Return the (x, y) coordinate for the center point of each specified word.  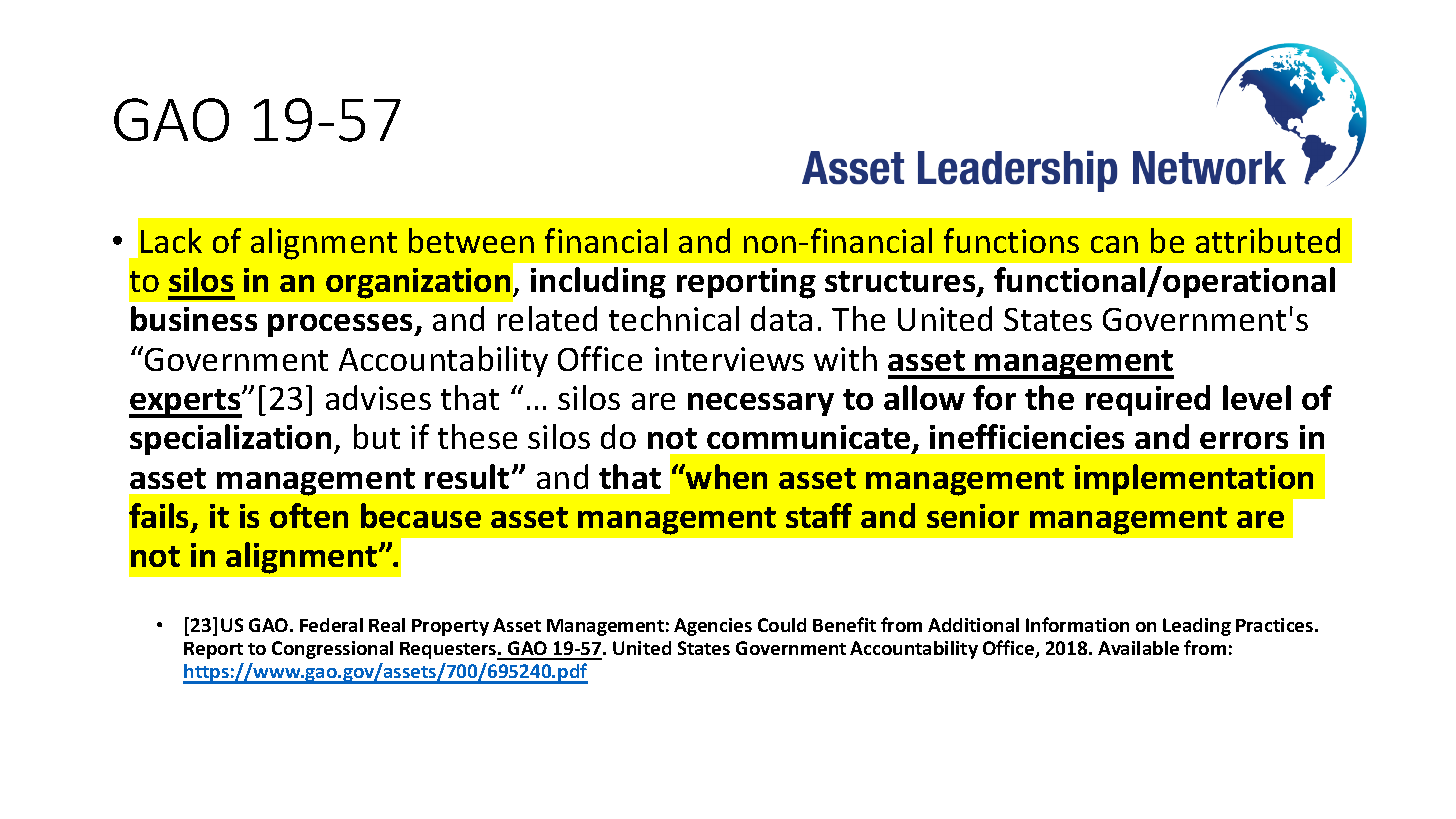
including (598, 283)
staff (819, 515)
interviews (729, 359)
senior (973, 516)
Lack (171, 240)
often (309, 515)
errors (1244, 440)
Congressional (332, 650)
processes (342, 325)
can (1114, 244)
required (1148, 400)
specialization (230, 439)
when (725, 476)
